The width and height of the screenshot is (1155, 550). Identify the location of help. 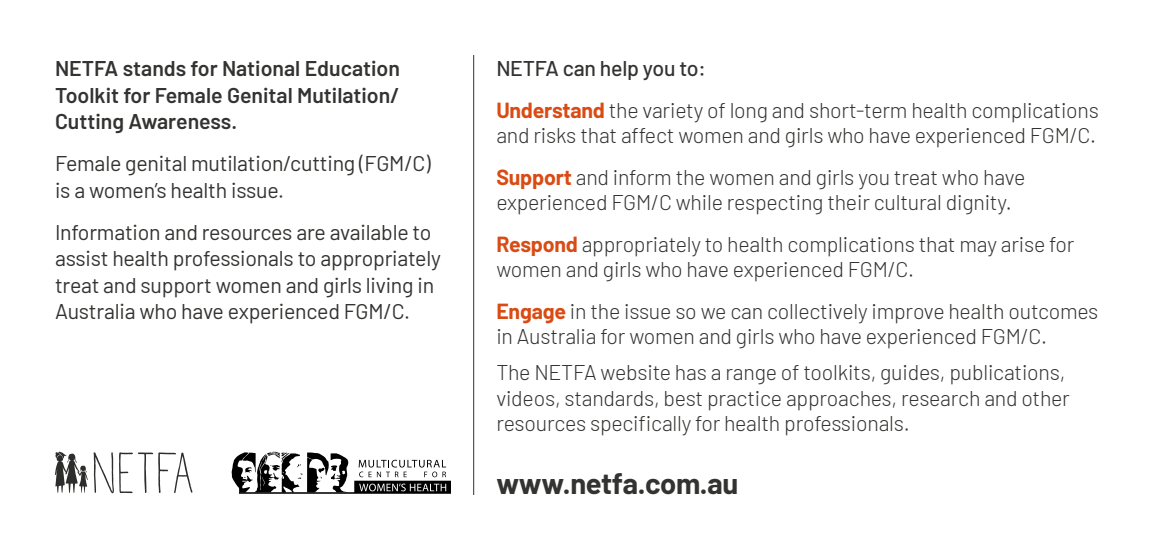
(619, 70).
